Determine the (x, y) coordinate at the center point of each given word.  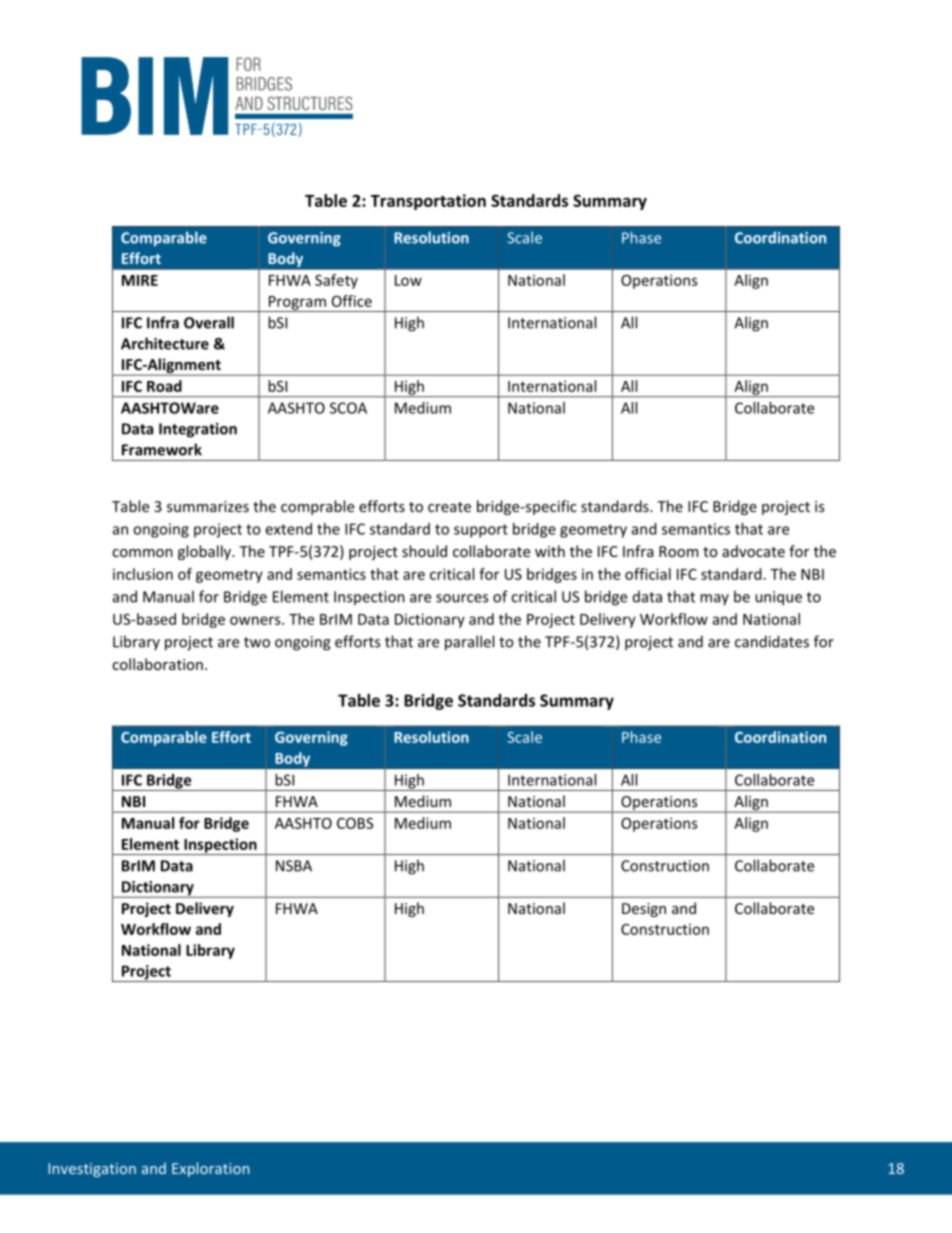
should (424, 551)
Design (644, 910)
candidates (772, 641)
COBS (355, 823)
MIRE (140, 280)
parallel (469, 643)
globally (205, 552)
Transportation (428, 202)
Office (352, 301)
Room (678, 551)
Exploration (210, 1169)
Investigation (92, 1170)
